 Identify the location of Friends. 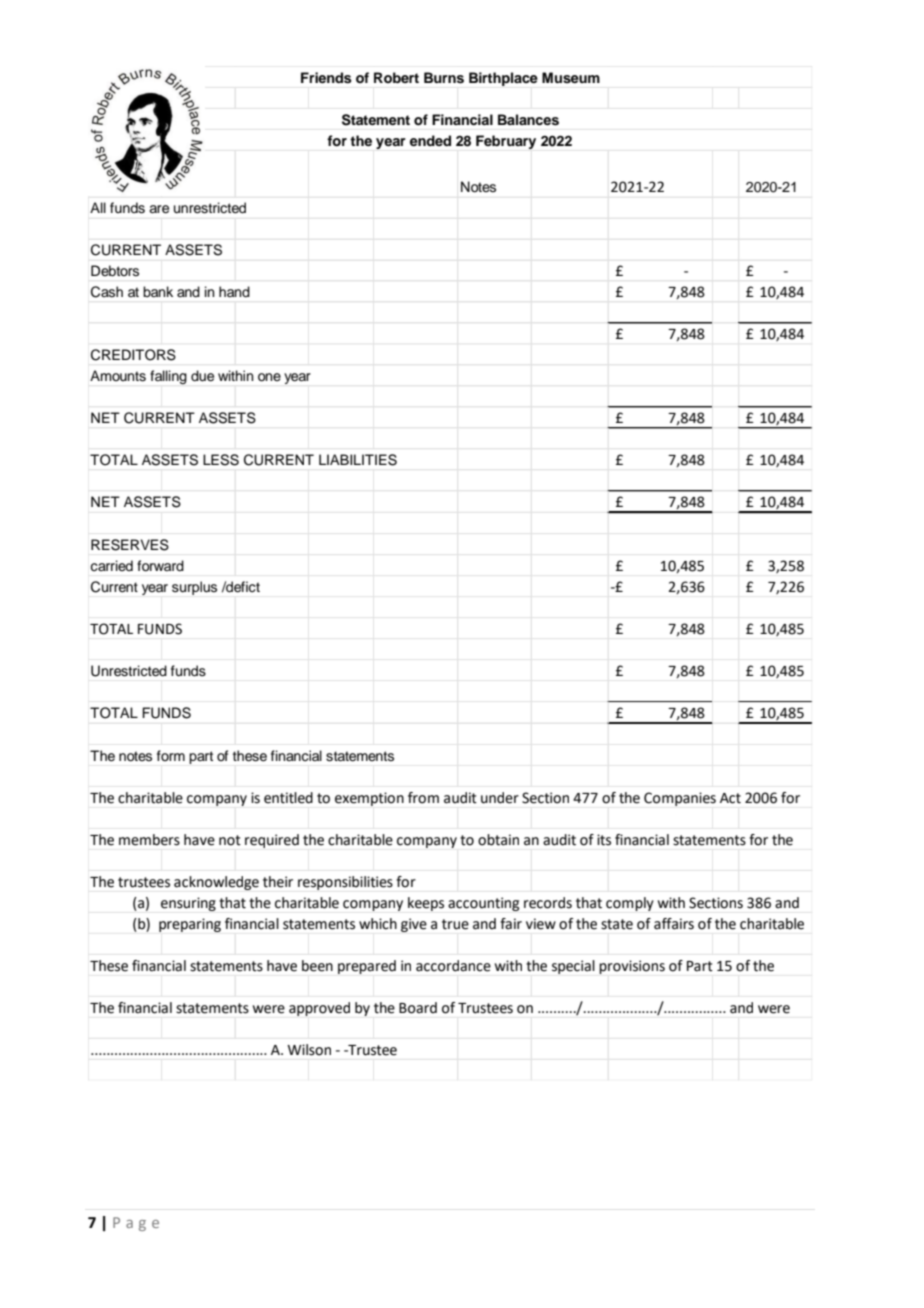
(326, 78).
